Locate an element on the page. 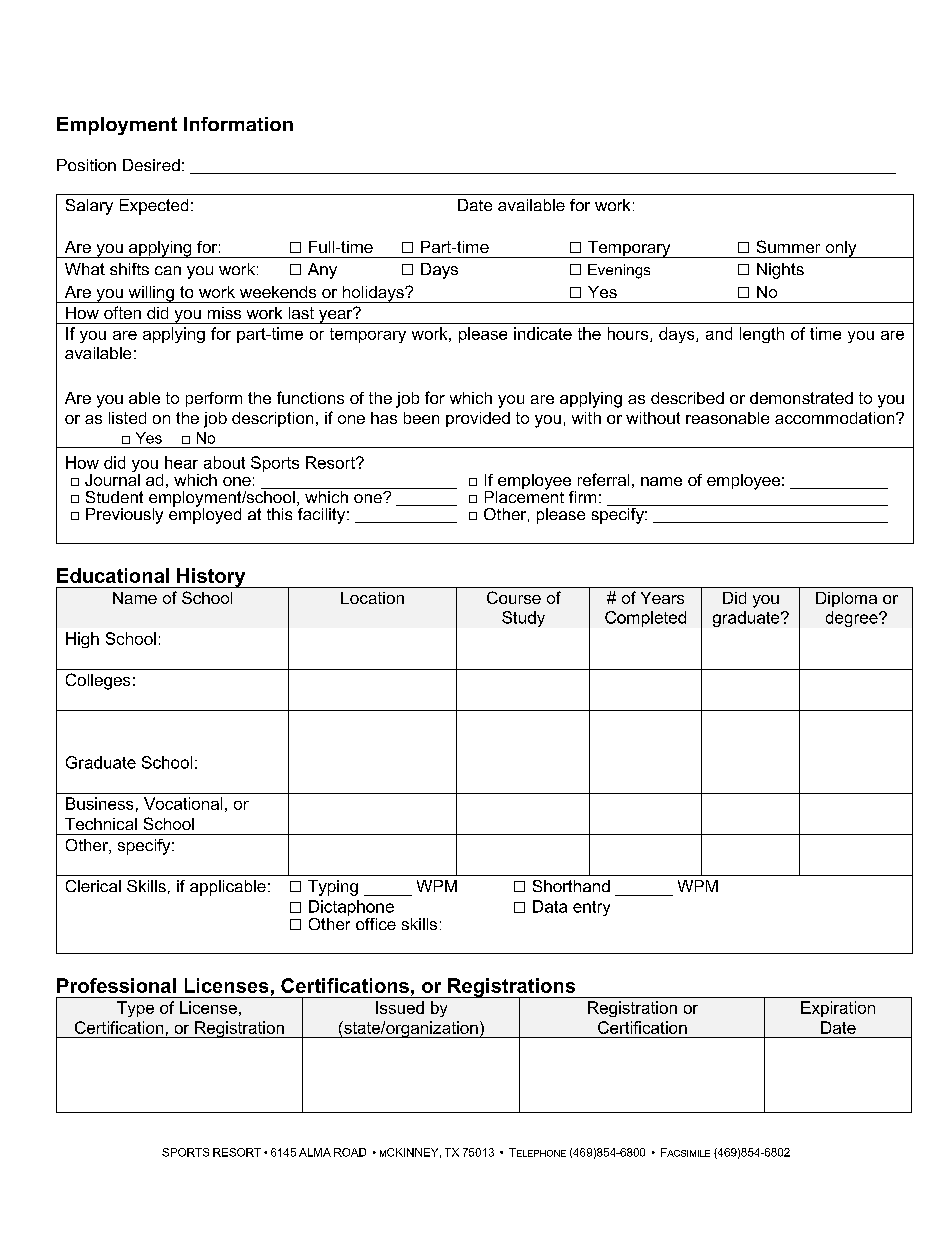 This image has height=1233, width=952. ALMA is located at coordinates (315, 1152).
